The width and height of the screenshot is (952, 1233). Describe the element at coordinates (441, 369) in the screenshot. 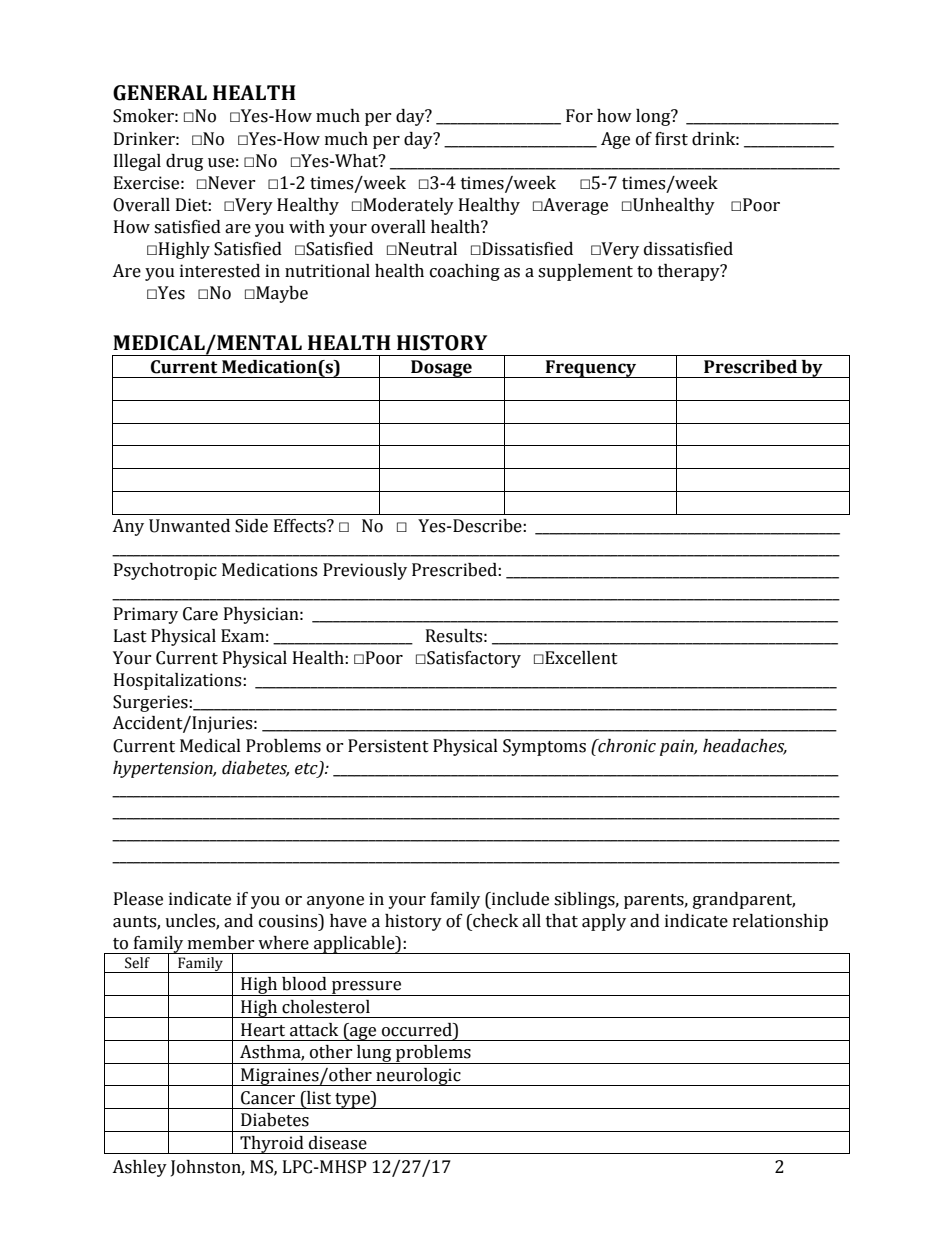

I see `Dosage` at that location.
